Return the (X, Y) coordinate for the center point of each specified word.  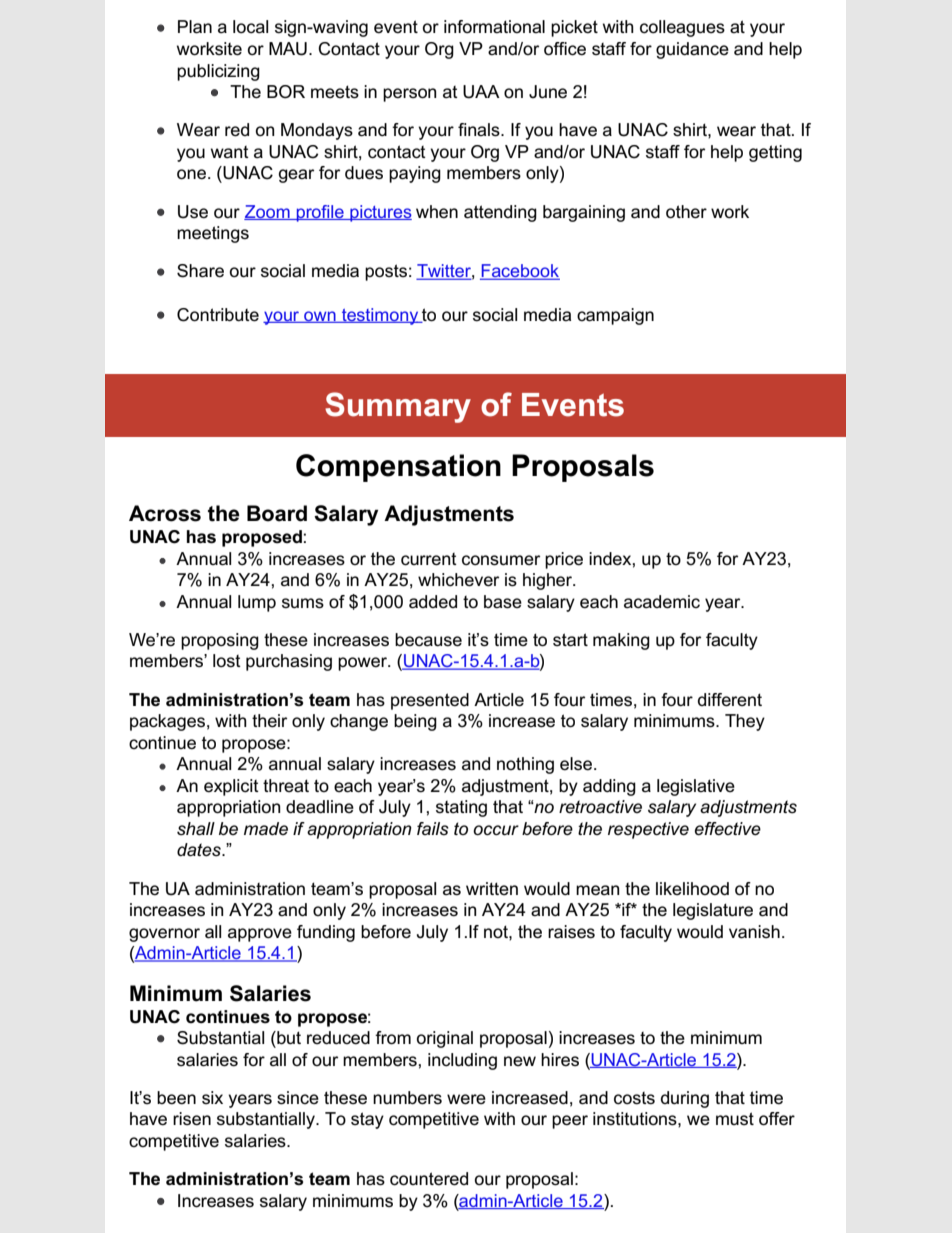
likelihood (692, 889)
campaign (615, 316)
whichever (458, 580)
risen (192, 1119)
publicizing (218, 72)
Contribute (218, 315)
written (492, 889)
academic (662, 602)
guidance (692, 50)
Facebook (520, 272)
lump (257, 603)
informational (494, 27)
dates (200, 850)
